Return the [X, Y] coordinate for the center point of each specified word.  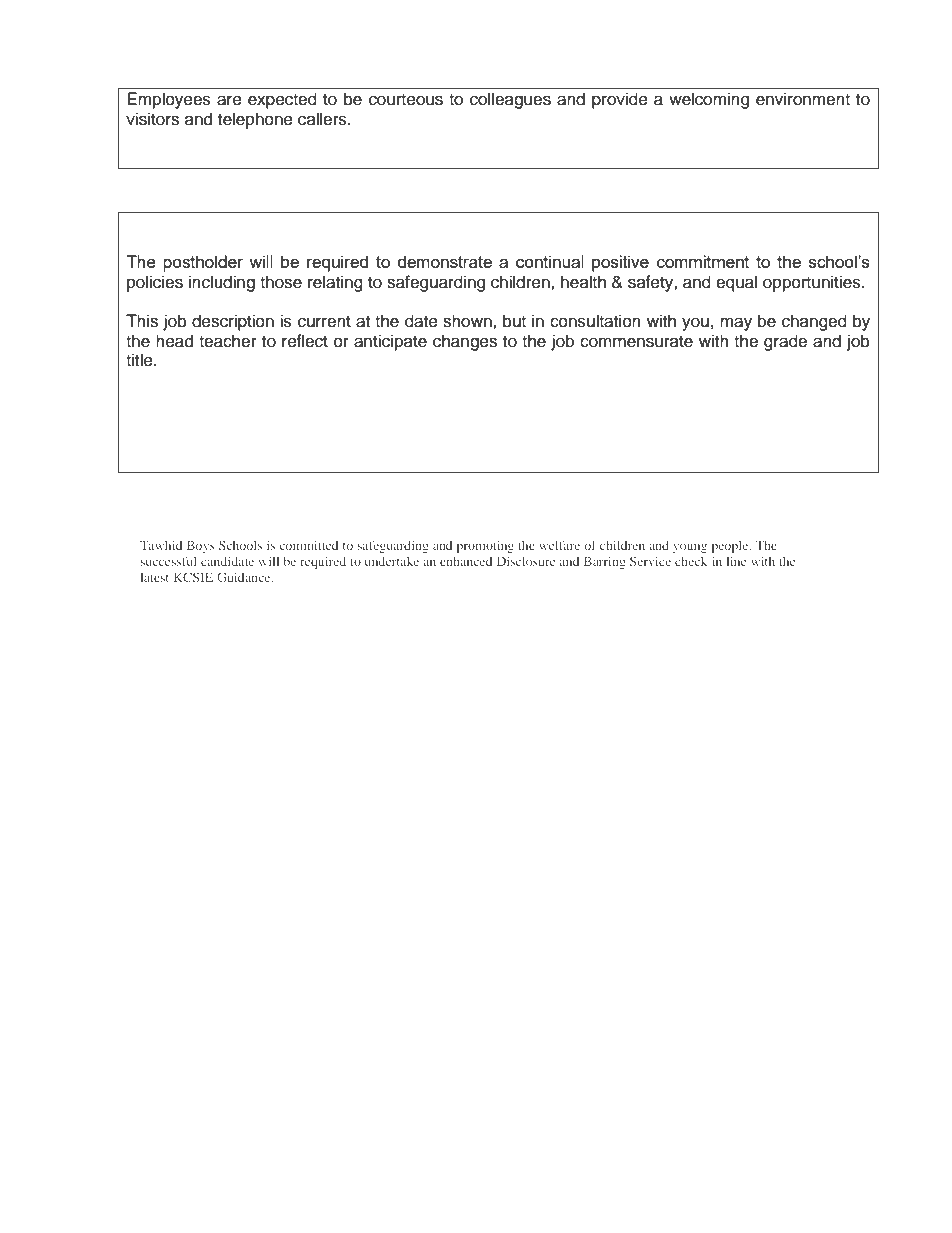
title [140, 360]
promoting [485, 546]
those [281, 282]
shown [468, 321]
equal [736, 283]
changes [465, 342]
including [222, 283]
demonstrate [445, 261]
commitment [703, 261]
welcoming [709, 100]
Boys [201, 546]
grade [785, 342]
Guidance [245, 577]
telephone [255, 120]
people [731, 546]
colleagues [510, 100]
